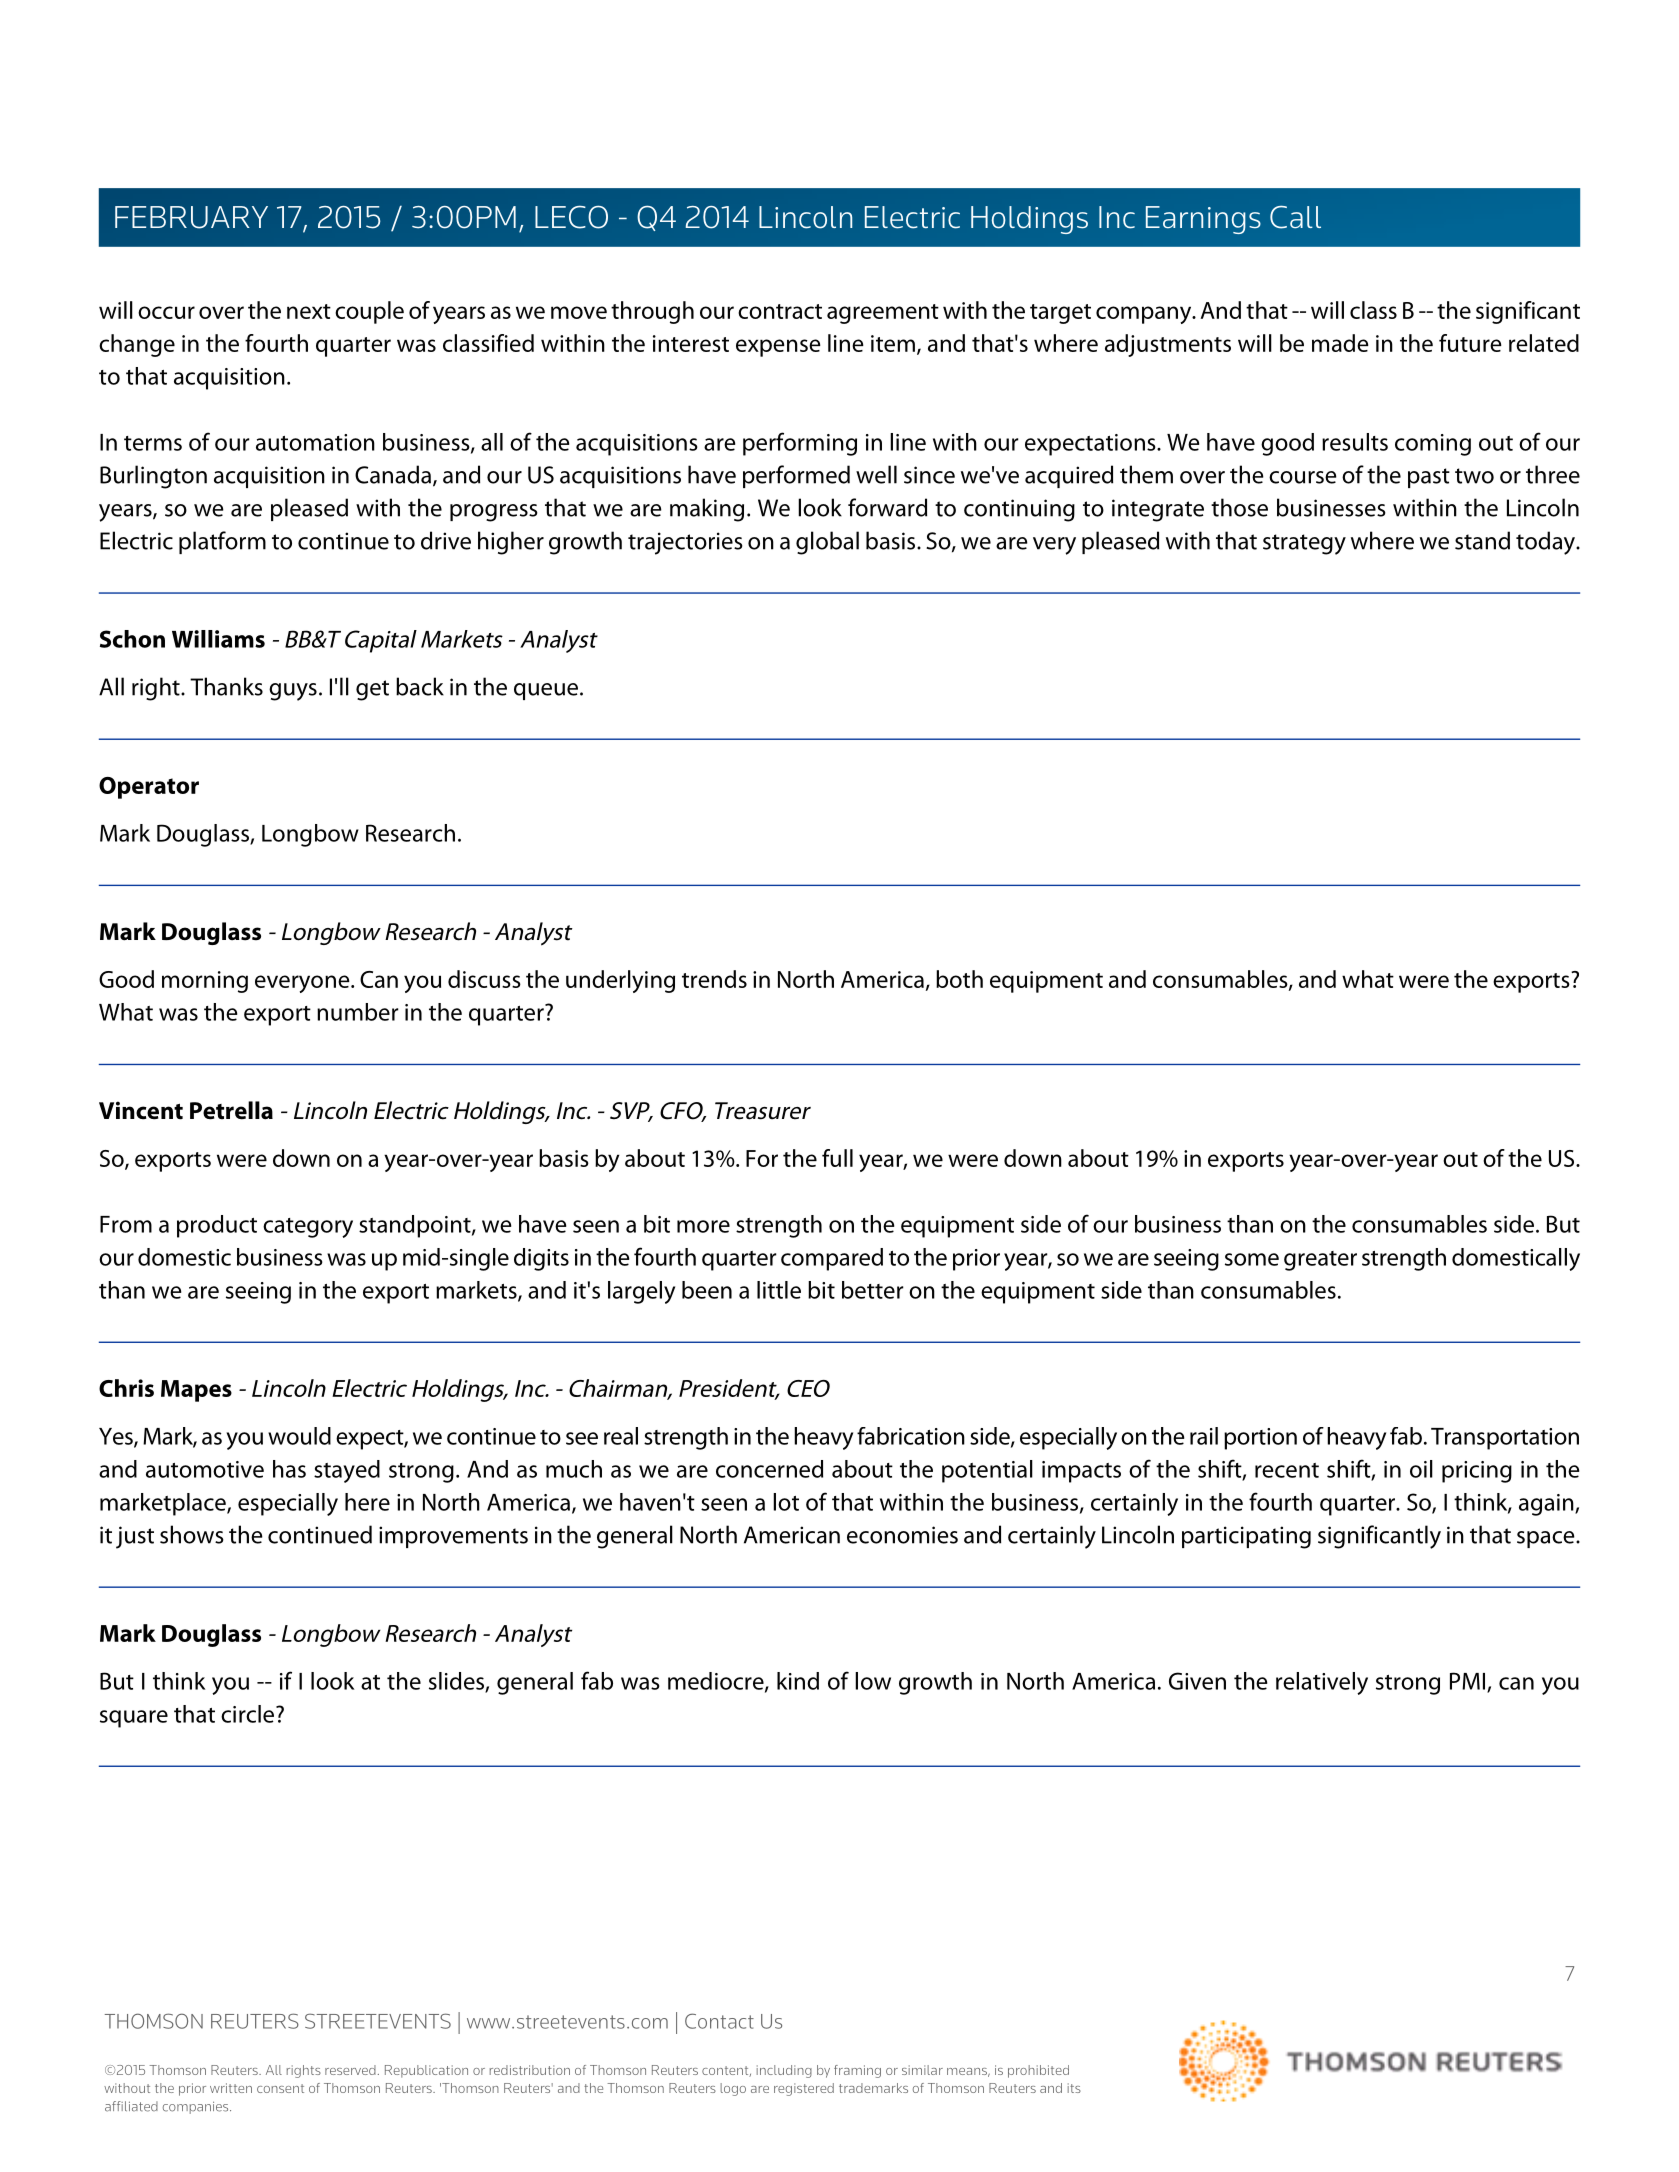  What do you see at coordinates (827, 543) in the screenshot?
I see `global` at bounding box center [827, 543].
